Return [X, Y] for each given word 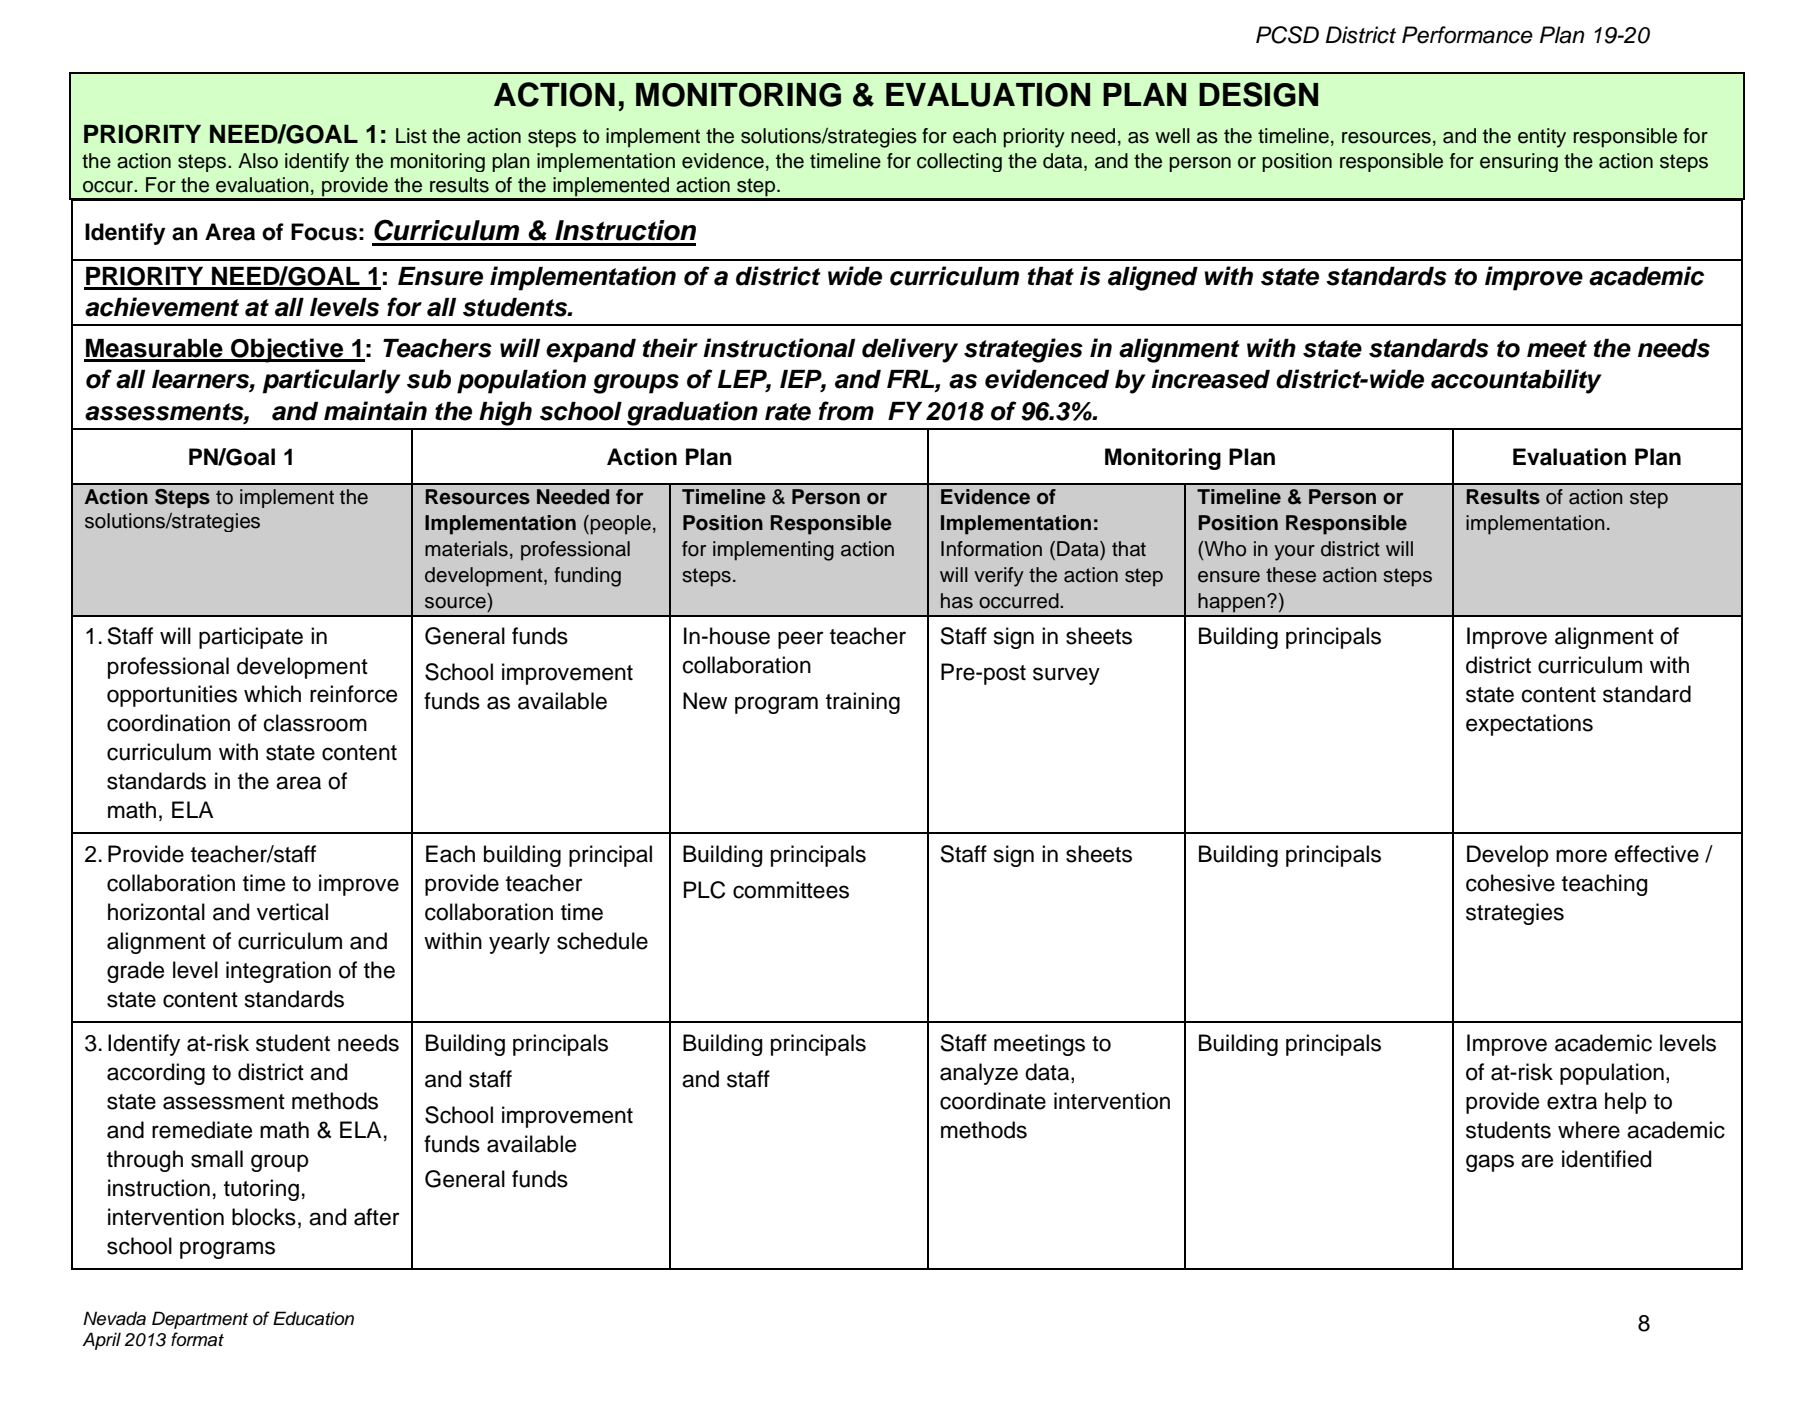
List [411, 136]
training [863, 703]
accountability [1516, 381]
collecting [959, 162]
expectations [1529, 725]
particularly [332, 381]
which [272, 694]
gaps [1490, 1163]
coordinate [993, 1101]
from [846, 411]
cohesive [1510, 883]
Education [313, 1318]
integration [278, 972]
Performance [1467, 35]
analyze [979, 1074]
